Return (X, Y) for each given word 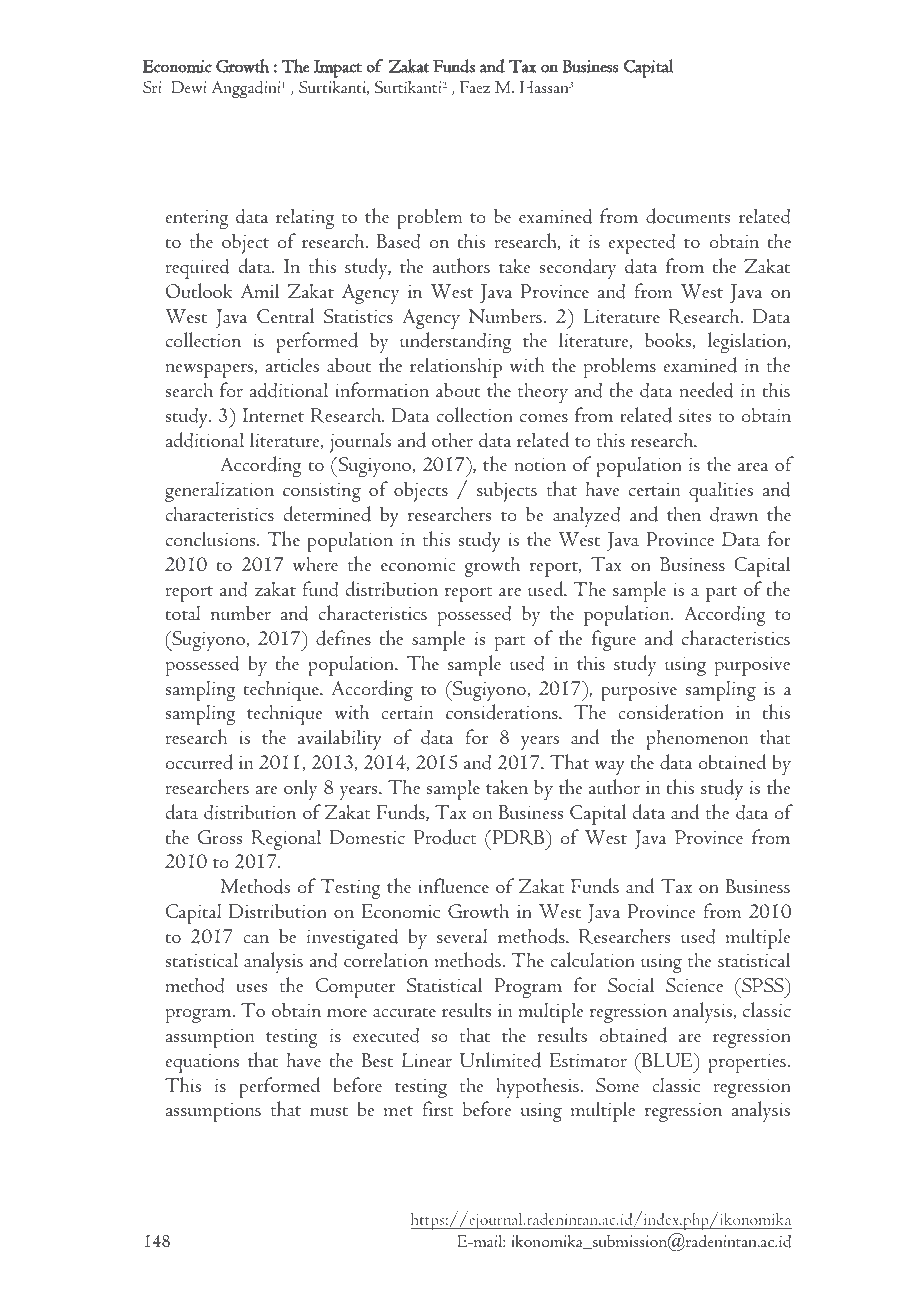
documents (688, 216)
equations (202, 1063)
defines (343, 638)
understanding (455, 342)
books (669, 340)
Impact (338, 69)
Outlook (199, 291)
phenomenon (697, 739)
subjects (507, 491)
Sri (152, 87)
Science (694, 985)
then (684, 513)
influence (453, 885)
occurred (199, 762)
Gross (220, 837)
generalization (219, 491)
